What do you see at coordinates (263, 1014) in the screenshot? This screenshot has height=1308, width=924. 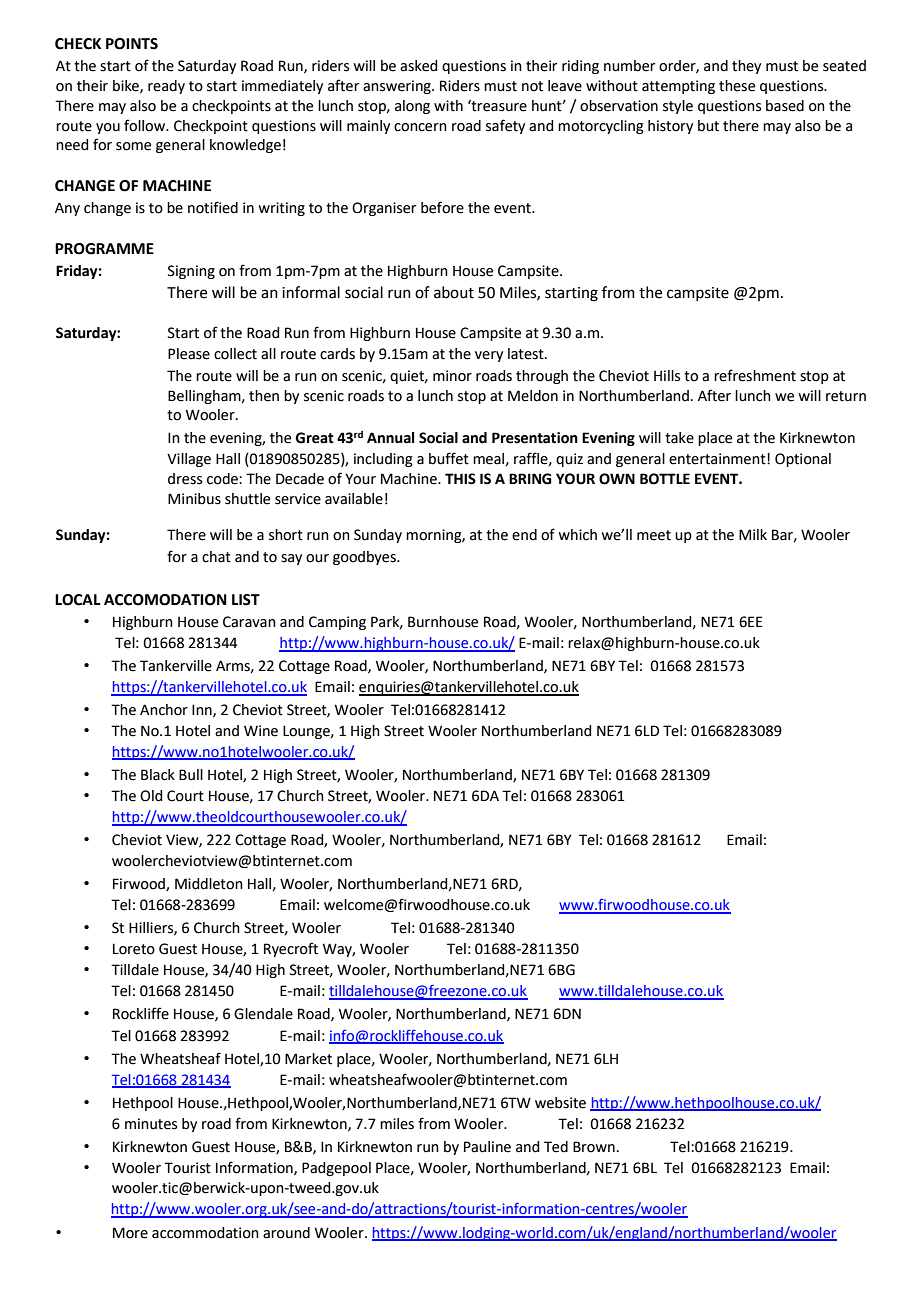 I see `Glendale` at bounding box center [263, 1014].
